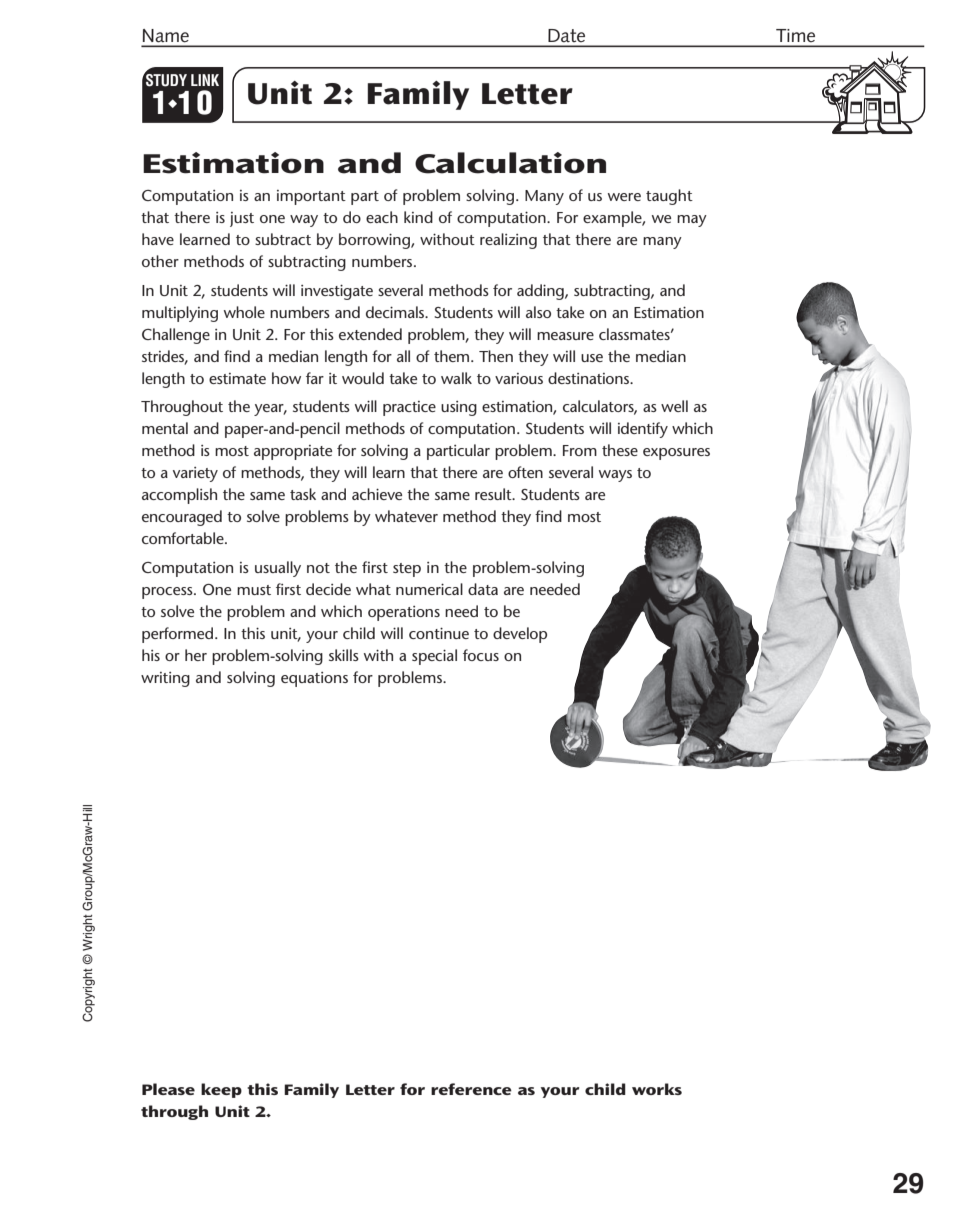 This screenshot has height=1232, width=962. Describe the element at coordinates (676, 454) in the screenshot. I see `exposures` at that location.
